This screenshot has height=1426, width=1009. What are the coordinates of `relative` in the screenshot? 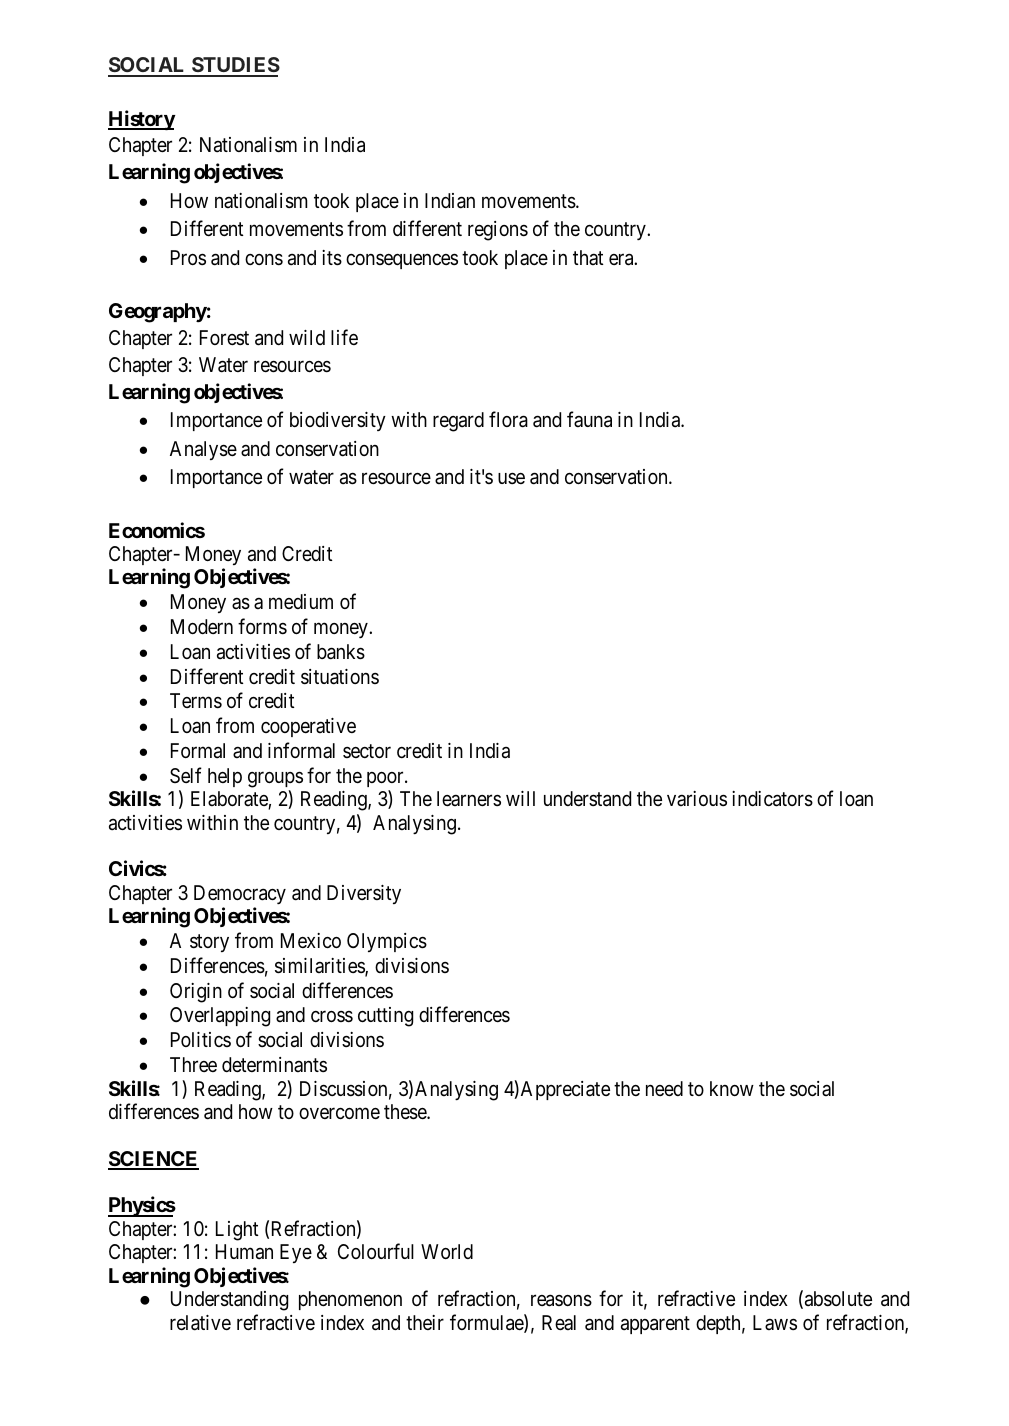 It's located at (200, 1323).
